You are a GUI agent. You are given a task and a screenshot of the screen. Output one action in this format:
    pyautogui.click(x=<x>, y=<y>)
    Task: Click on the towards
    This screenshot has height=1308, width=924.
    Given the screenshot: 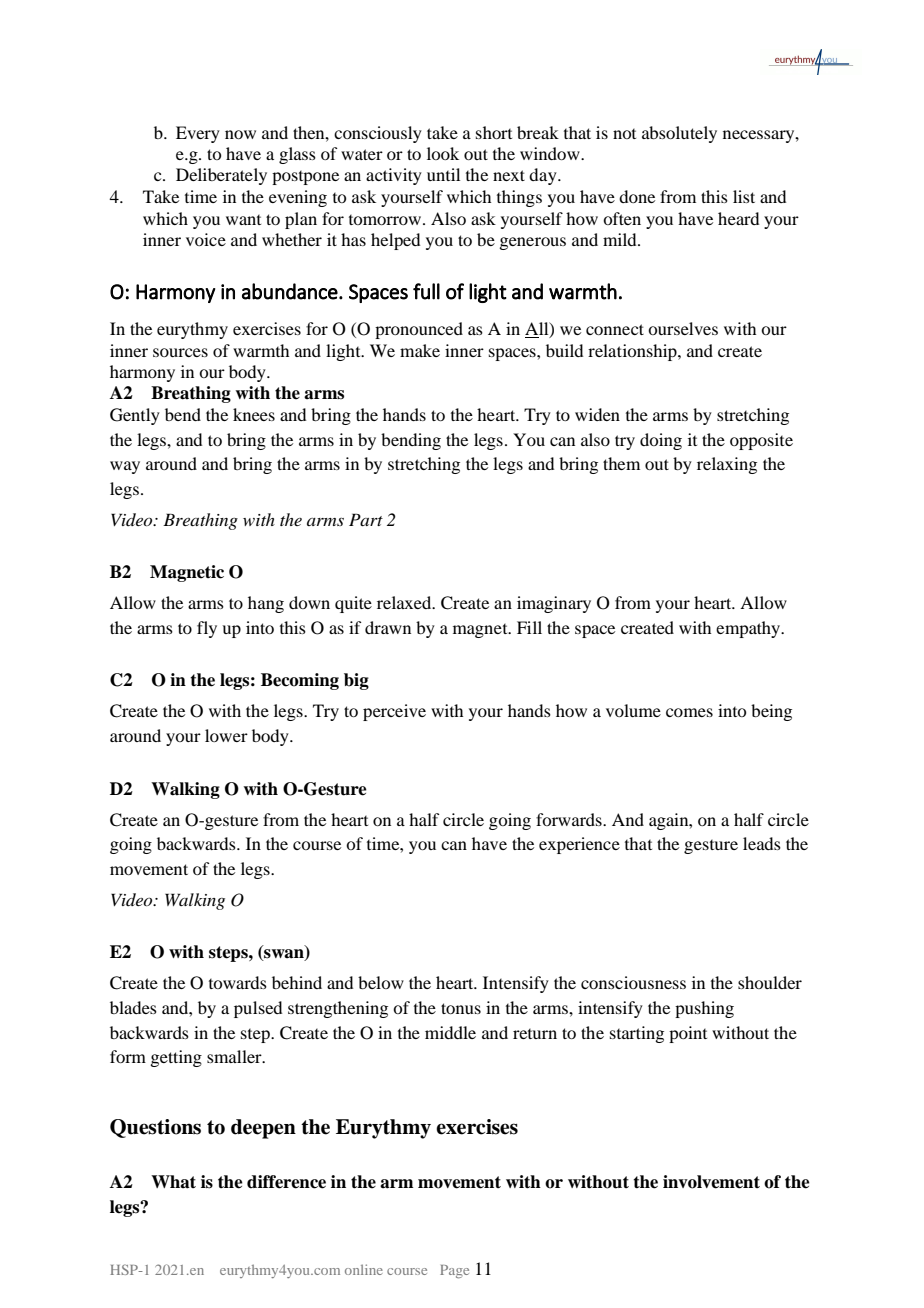 What is the action you would take?
    pyautogui.click(x=238, y=982)
